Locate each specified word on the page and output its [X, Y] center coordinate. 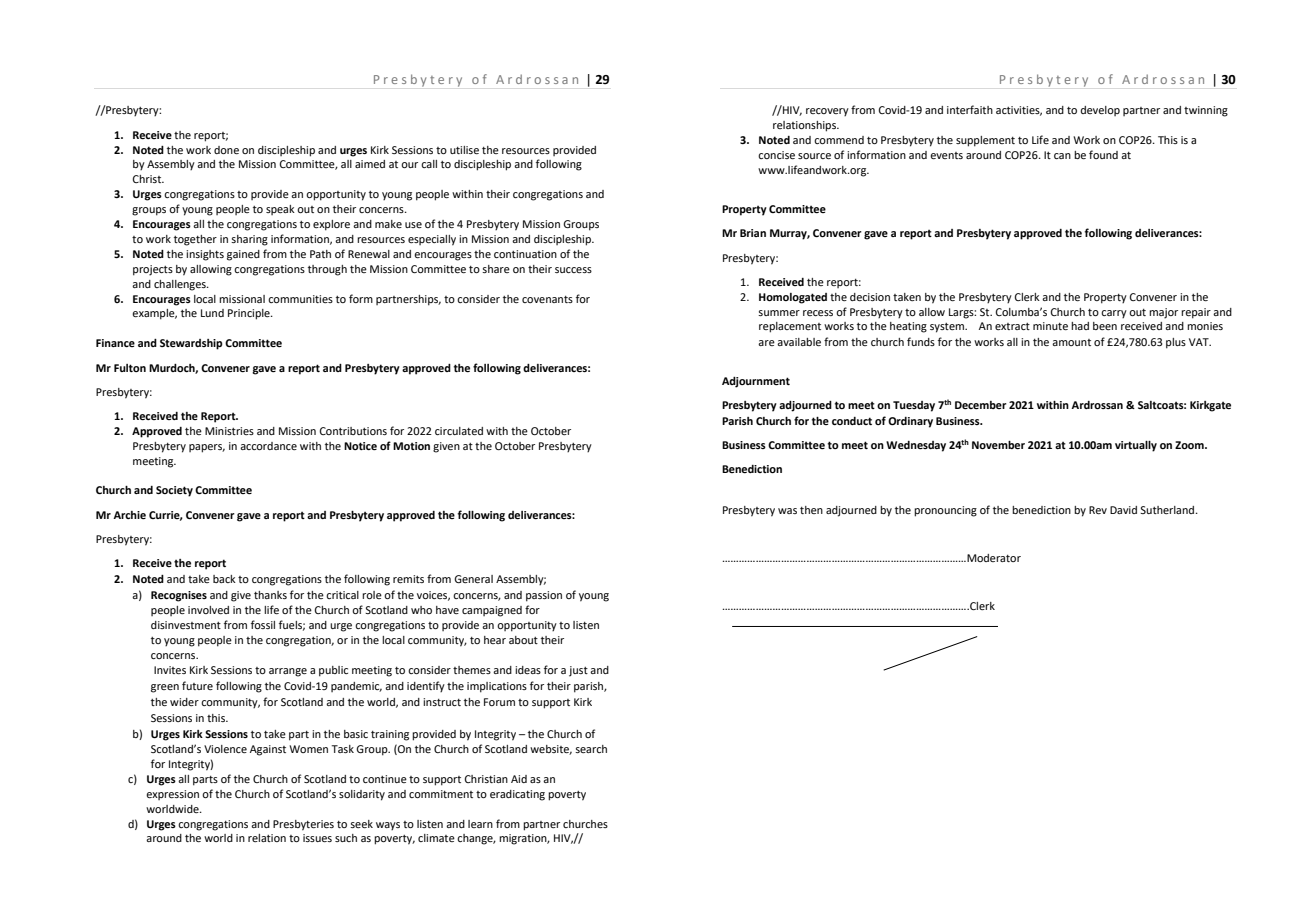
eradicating [517, 795]
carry [1114, 314]
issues [317, 838]
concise [776, 155]
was [787, 511]
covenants [547, 299]
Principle [250, 314]
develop [1100, 111]
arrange [288, 672]
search [591, 749]
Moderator [993, 558]
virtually [1136, 446]
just [578, 671]
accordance [268, 446]
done [226, 150]
